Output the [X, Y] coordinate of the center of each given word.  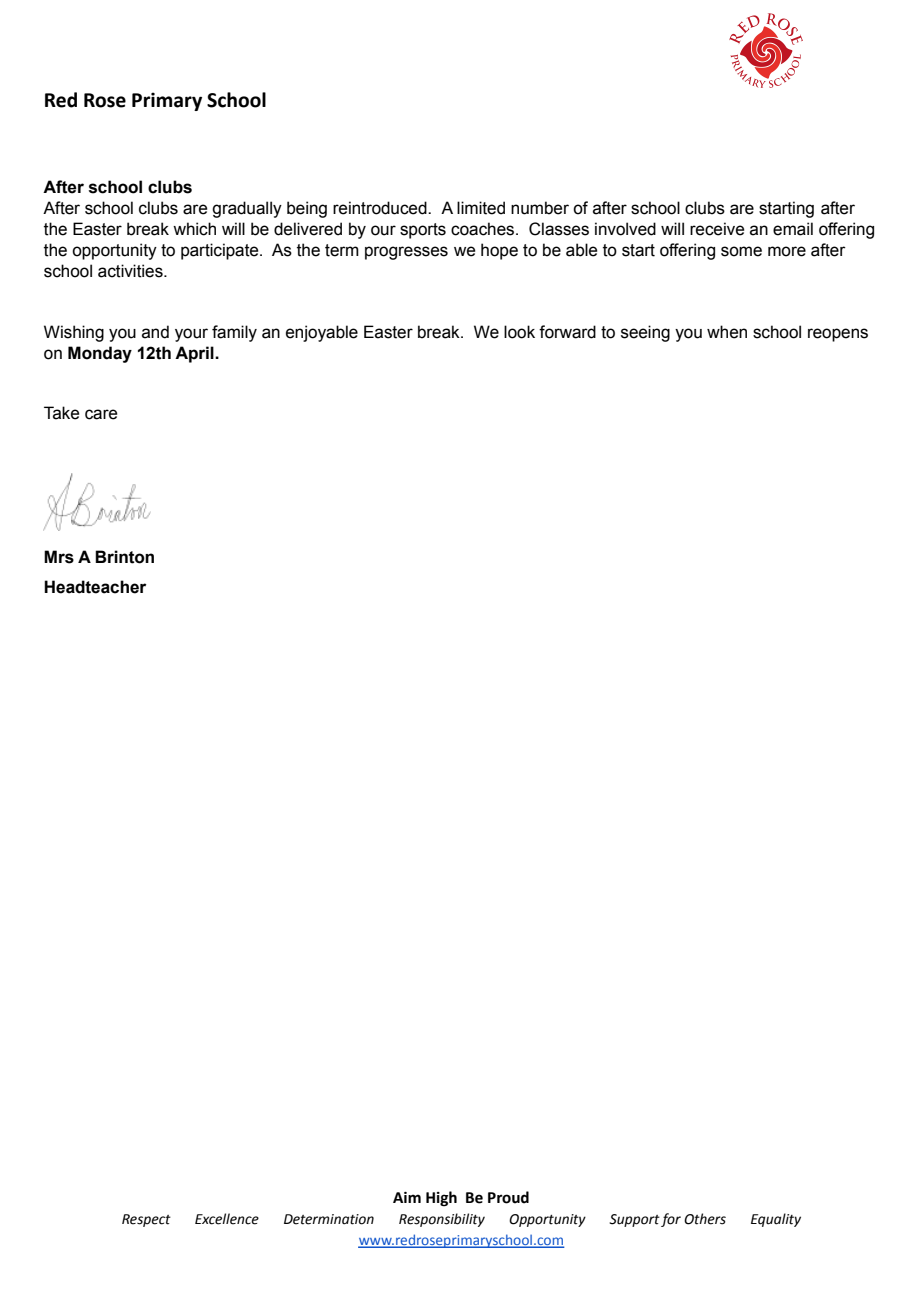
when [727, 332]
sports [423, 231]
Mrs [59, 557]
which [194, 229]
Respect [146, 1220]
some [741, 251]
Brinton [124, 557]
